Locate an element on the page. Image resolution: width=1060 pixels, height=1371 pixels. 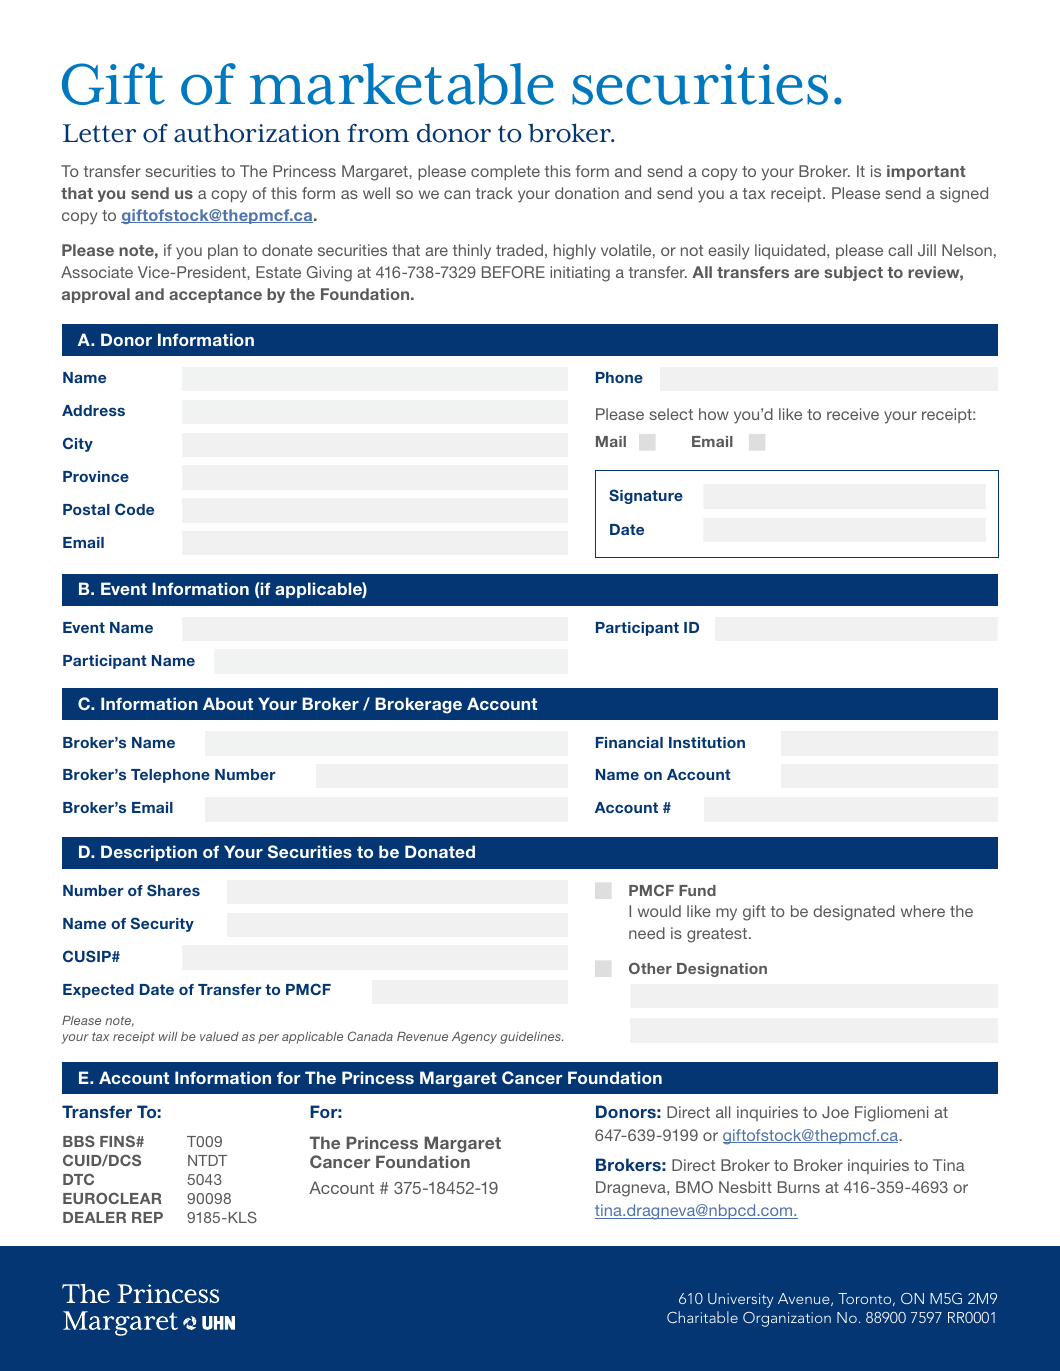
receive is located at coordinates (853, 414).
